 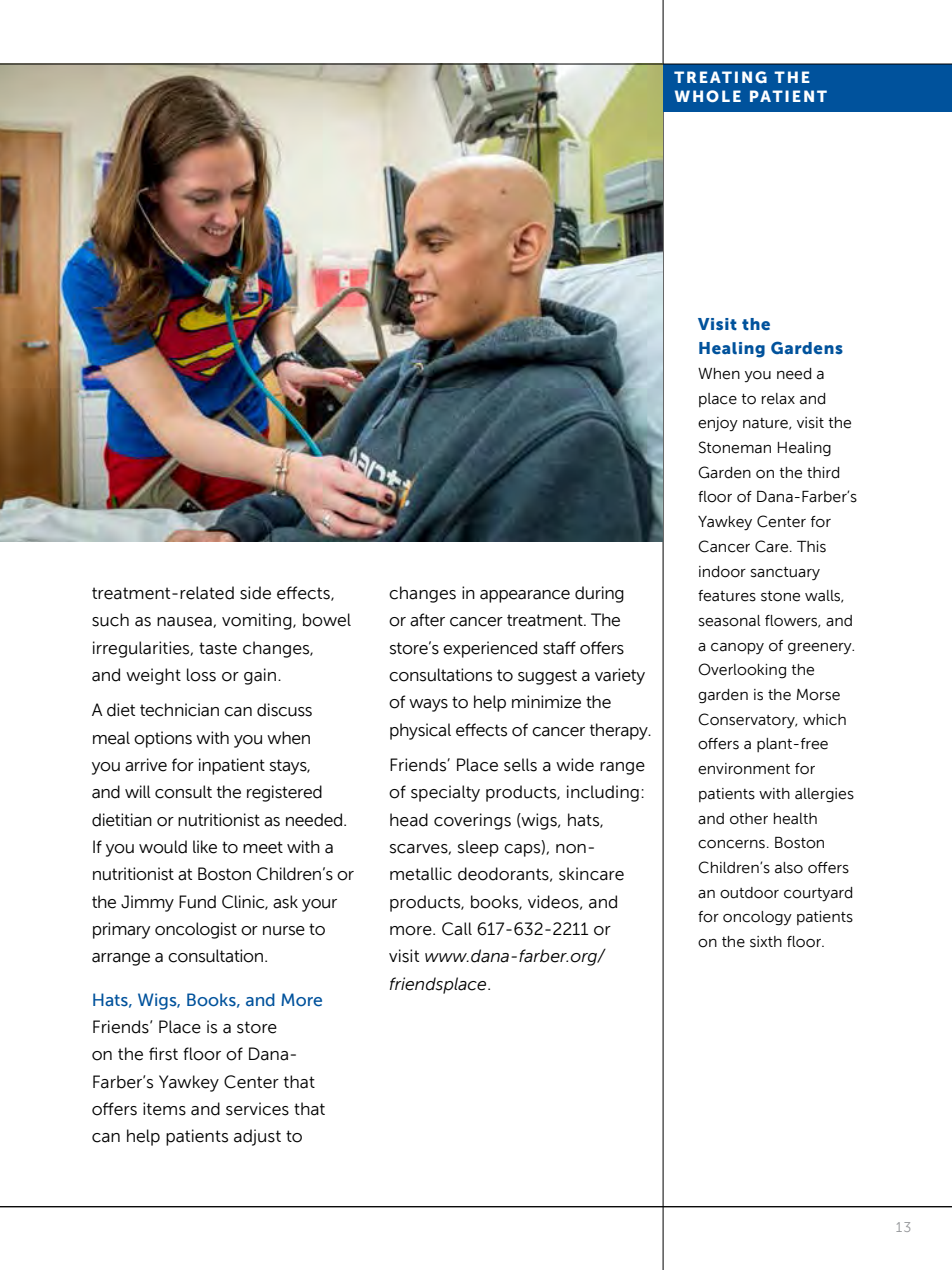 I want to click on items, so click(x=164, y=1109).
